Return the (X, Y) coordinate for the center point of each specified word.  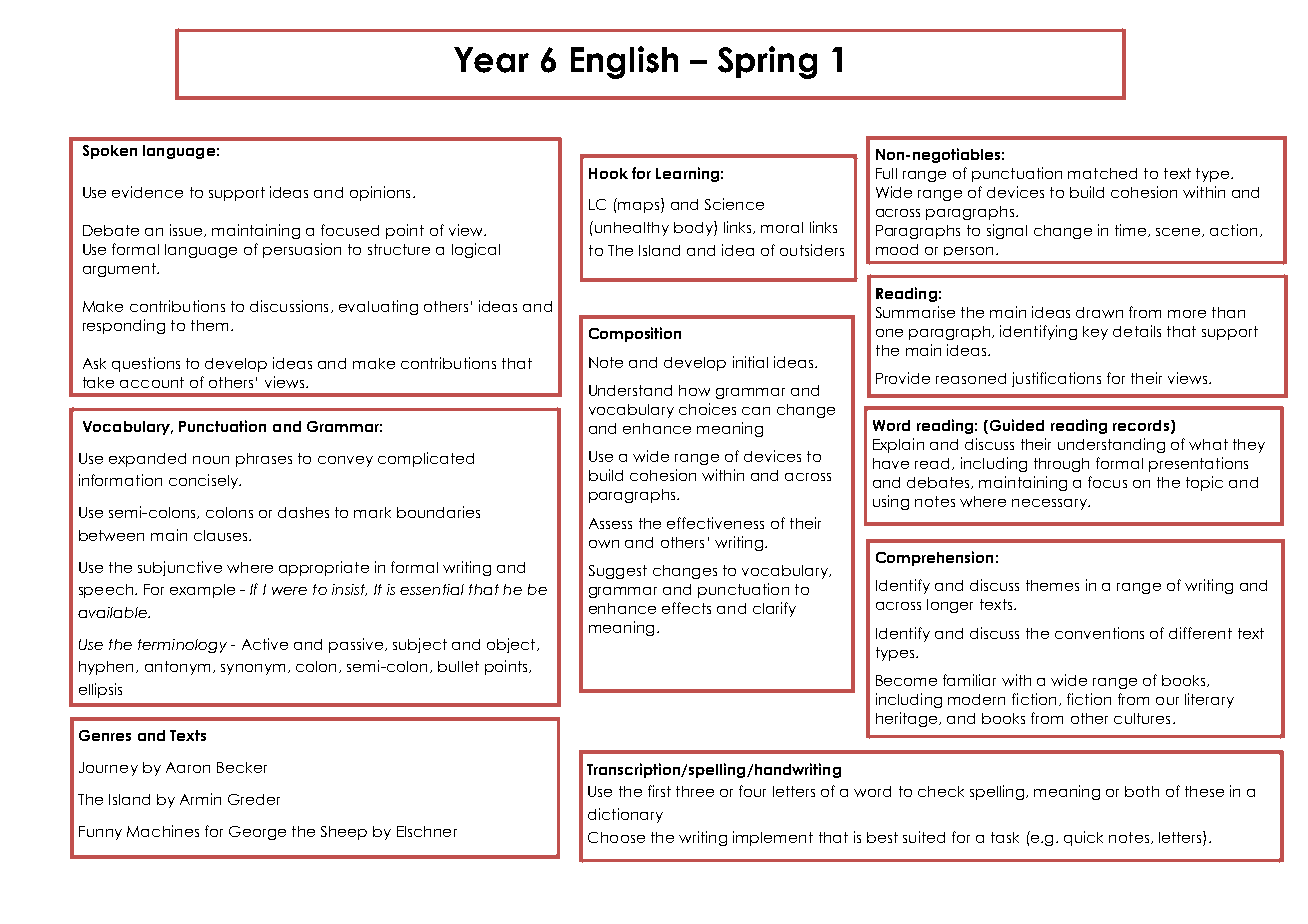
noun (211, 460)
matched (1102, 173)
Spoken (110, 152)
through (1061, 465)
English (624, 62)
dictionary (625, 815)
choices (707, 409)
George (257, 833)
